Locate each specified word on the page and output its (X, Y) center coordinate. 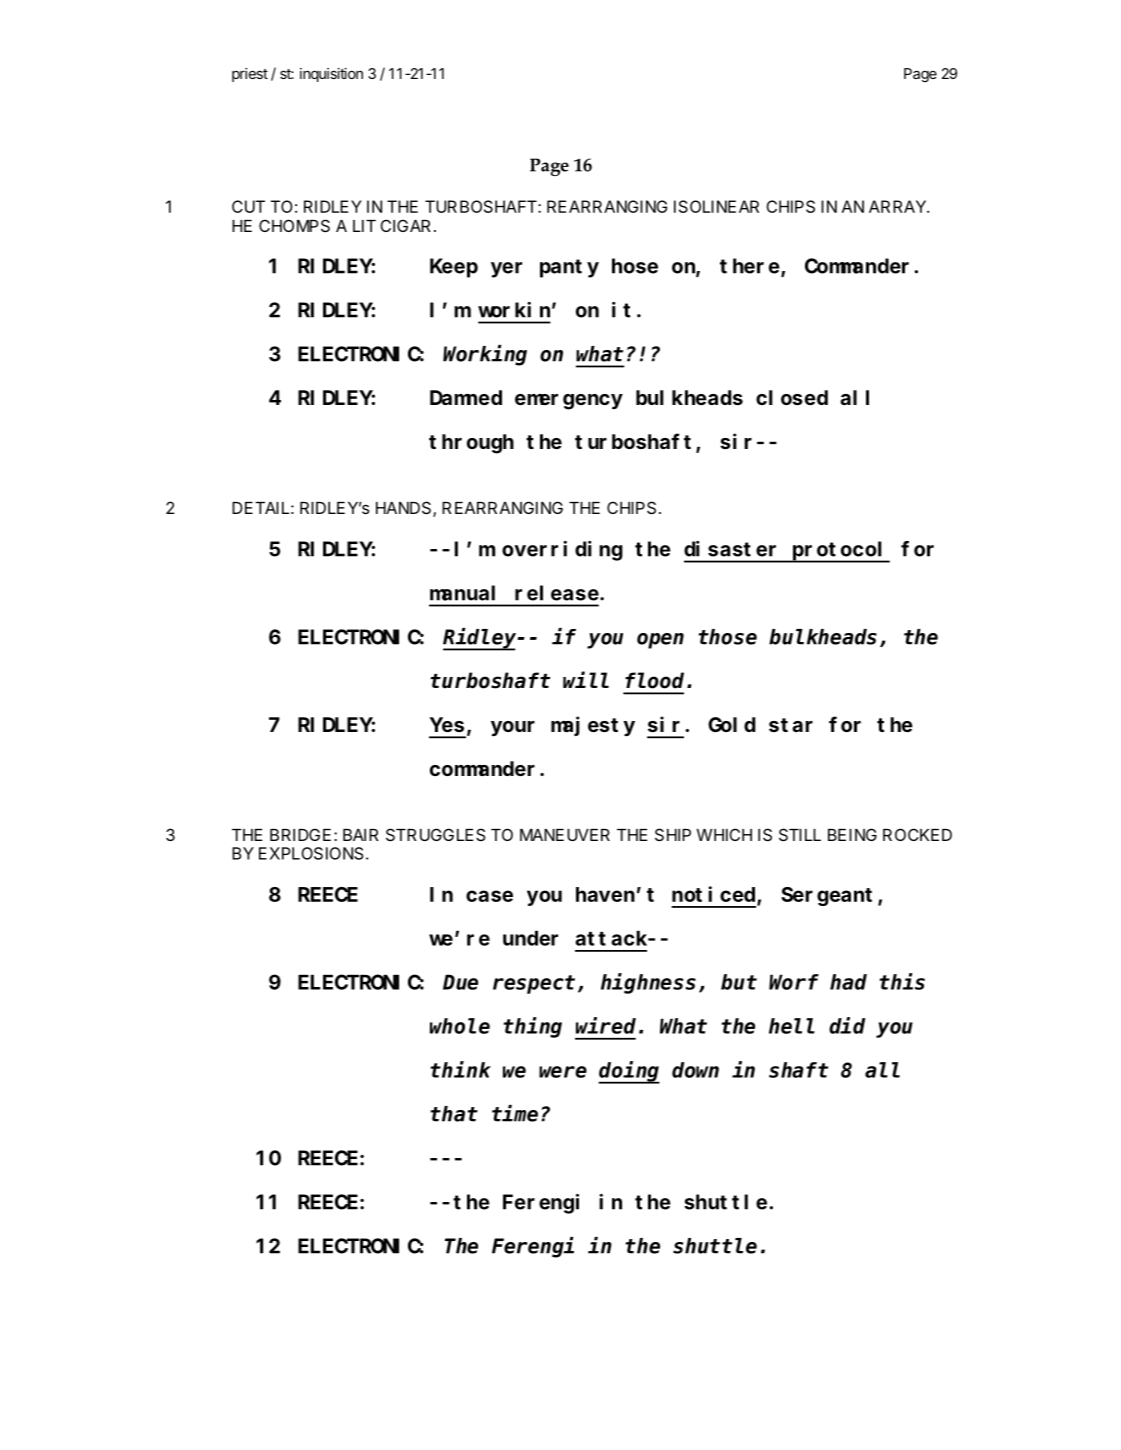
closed (792, 397)
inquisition (331, 75)
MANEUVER (565, 835)
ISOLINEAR (716, 206)
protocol (840, 551)
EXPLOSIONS (311, 853)
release (558, 593)
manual (462, 593)
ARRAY (899, 206)
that (454, 1114)
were (563, 1072)
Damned (466, 397)
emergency (569, 402)
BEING (852, 834)
